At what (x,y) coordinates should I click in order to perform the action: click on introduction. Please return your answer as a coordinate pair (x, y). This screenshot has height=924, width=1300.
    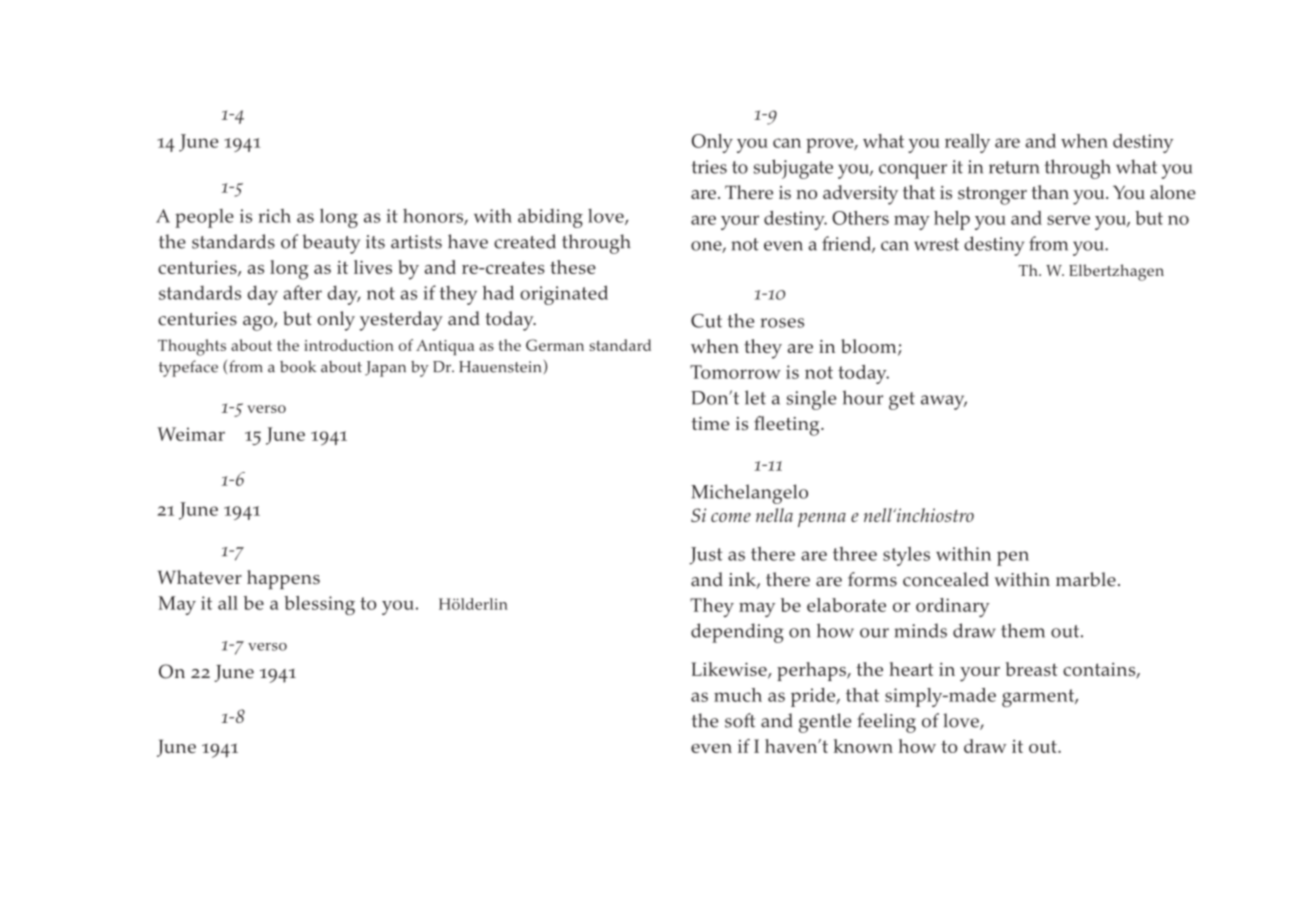
    Looking at the image, I should click on (349, 345).
